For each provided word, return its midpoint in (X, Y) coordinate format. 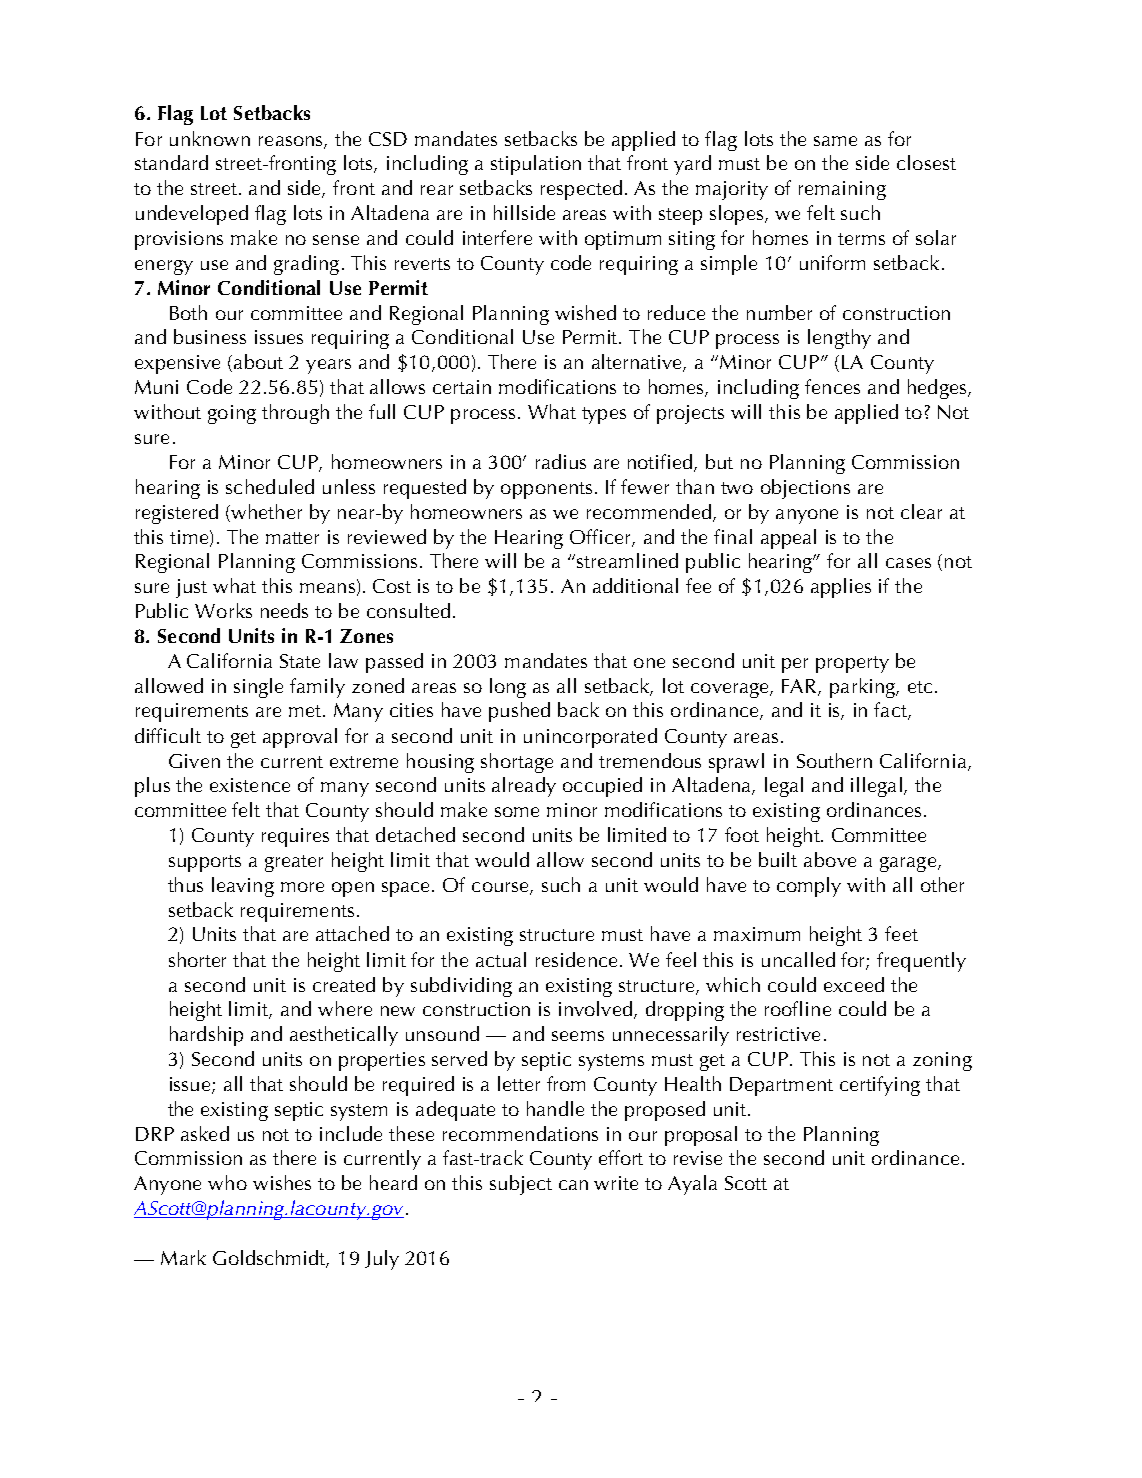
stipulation (536, 165)
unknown (210, 138)
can (573, 1185)
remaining (842, 190)
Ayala (692, 1185)
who (227, 1182)
